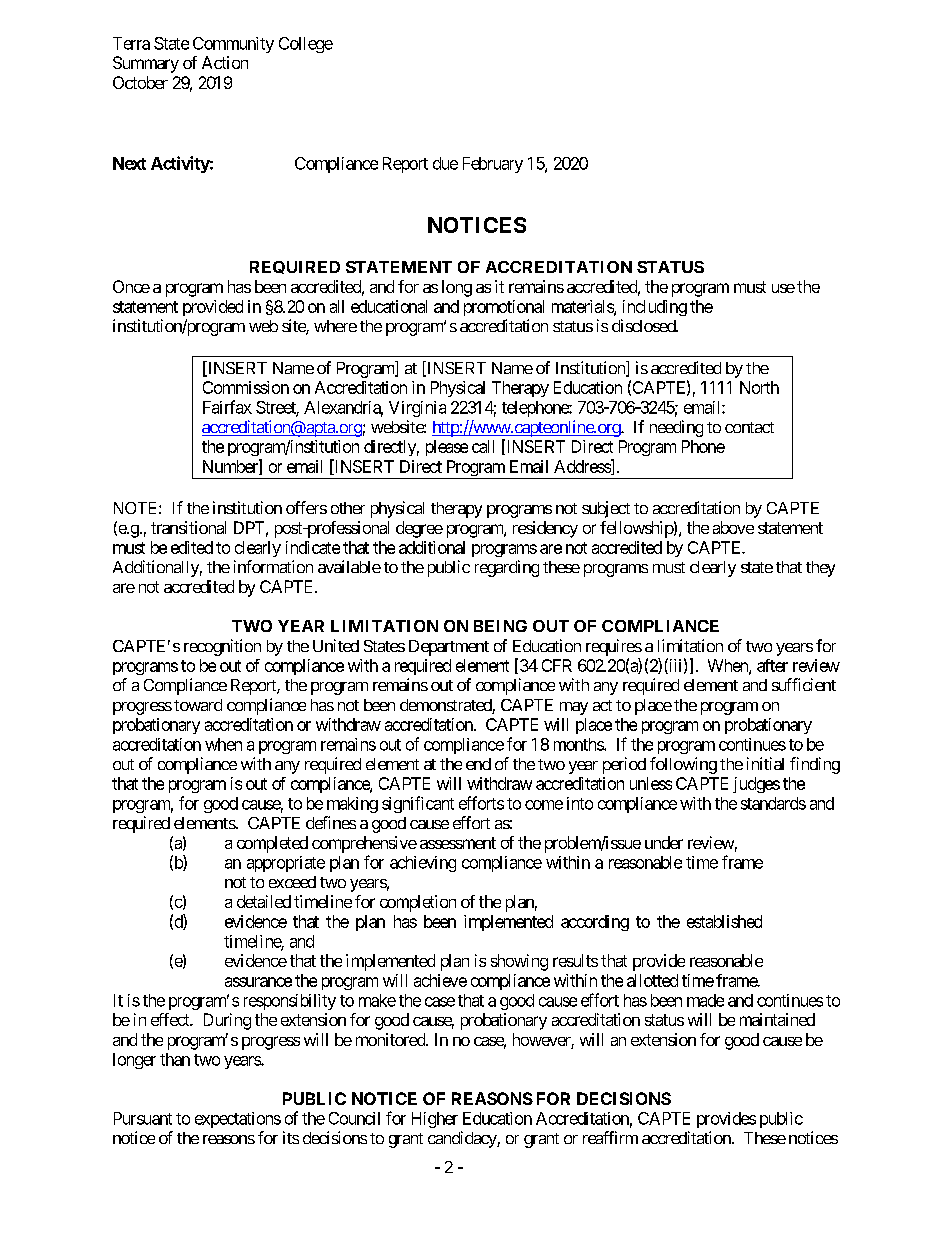  What do you see at coordinates (246, 387) in the document?
I see `Commission` at bounding box center [246, 387].
